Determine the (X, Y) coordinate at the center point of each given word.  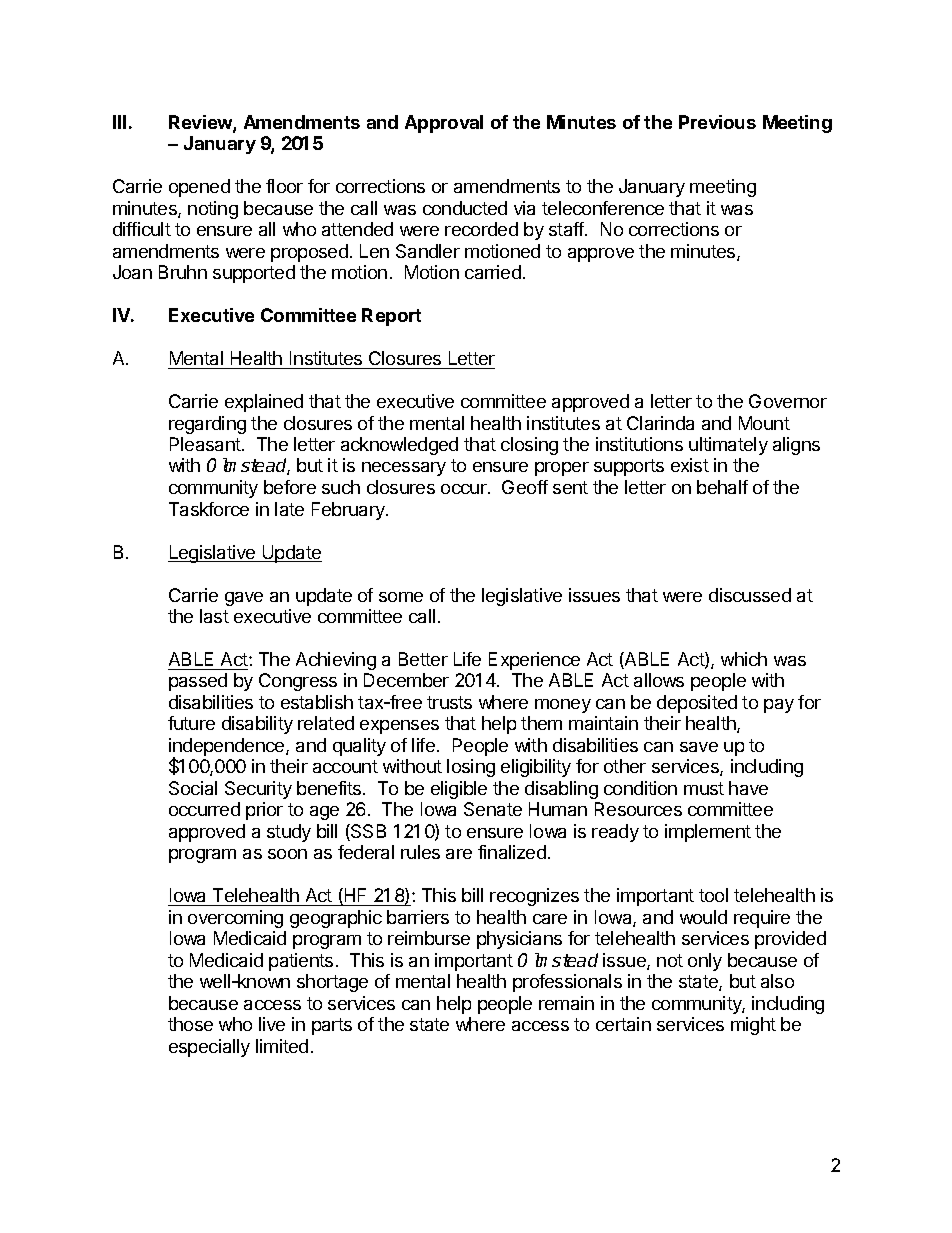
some (401, 597)
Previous (717, 122)
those (190, 1024)
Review (201, 123)
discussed (750, 595)
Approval (444, 124)
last (214, 616)
